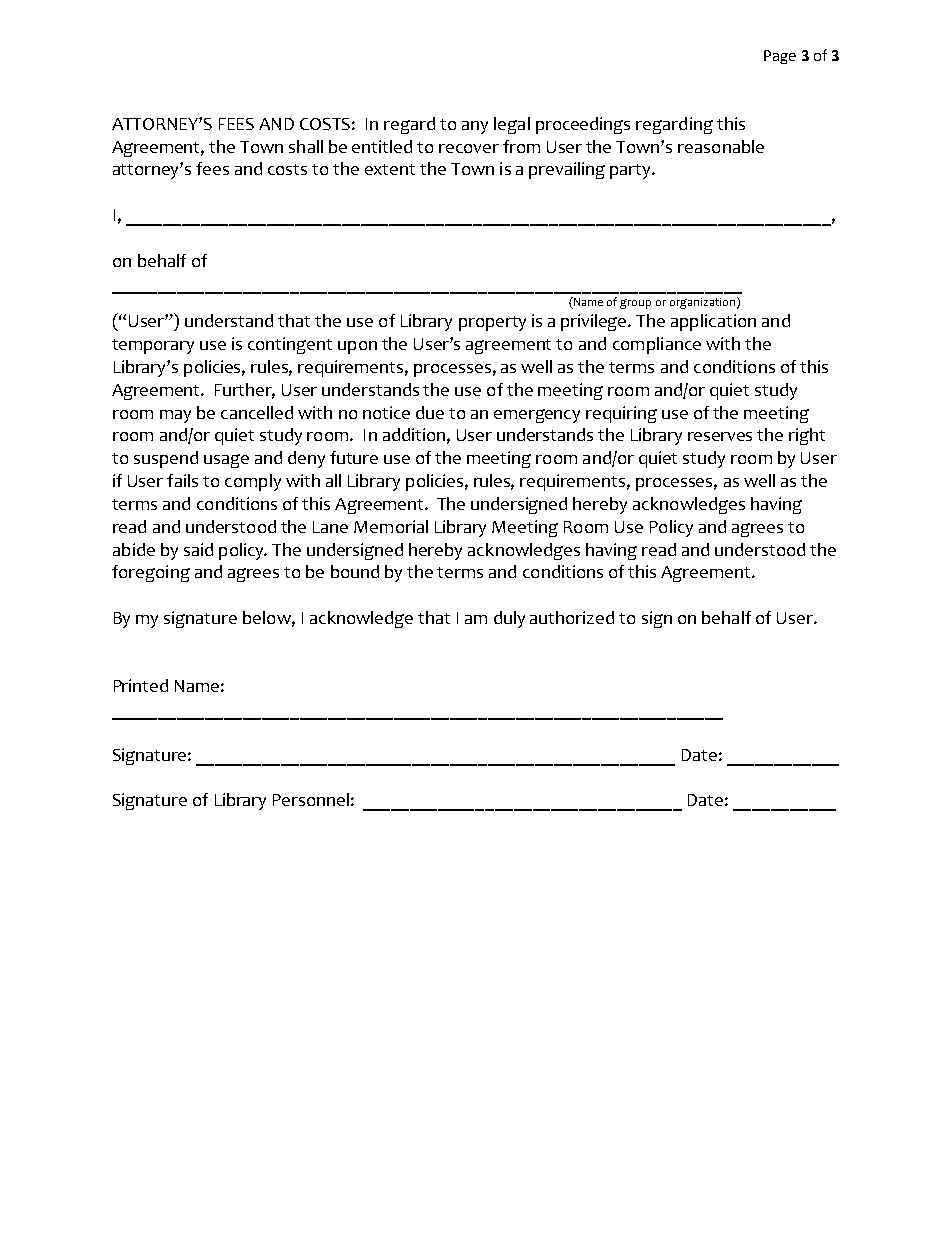 This image has height=1233, width=952. Describe the element at coordinates (311, 799) in the image. I see `Personnel` at that location.
